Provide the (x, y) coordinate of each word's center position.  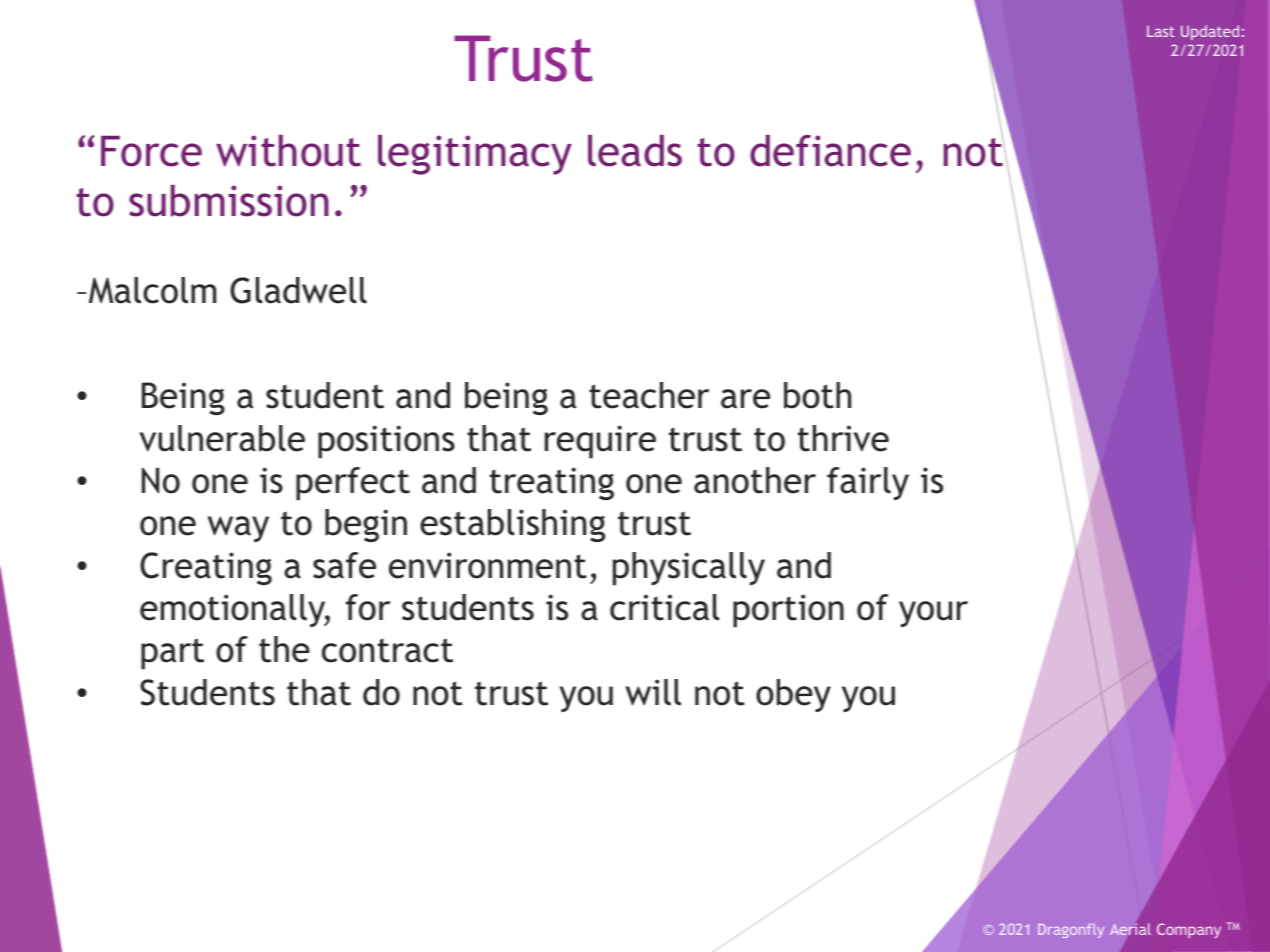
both (817, 395)
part (172, 653)
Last (1161, 31)
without (288, 151)
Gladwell (298, 290)
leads (635, 151)
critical (664, 607)
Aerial (1130, 929)
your (933, 614)
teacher (649, 395)
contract (387, 650)
